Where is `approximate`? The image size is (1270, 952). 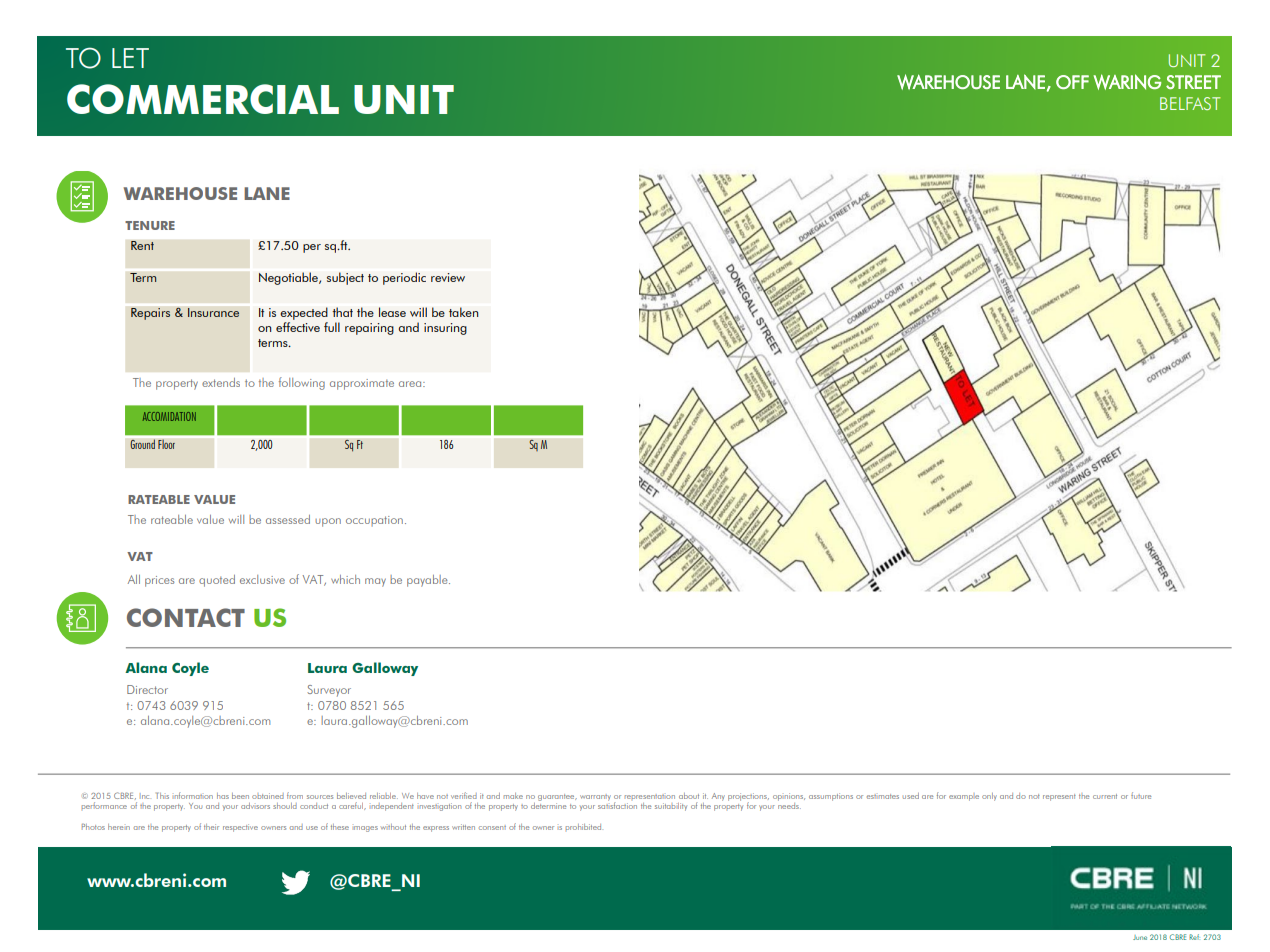 approximate is located at coordinates (362, 384).
